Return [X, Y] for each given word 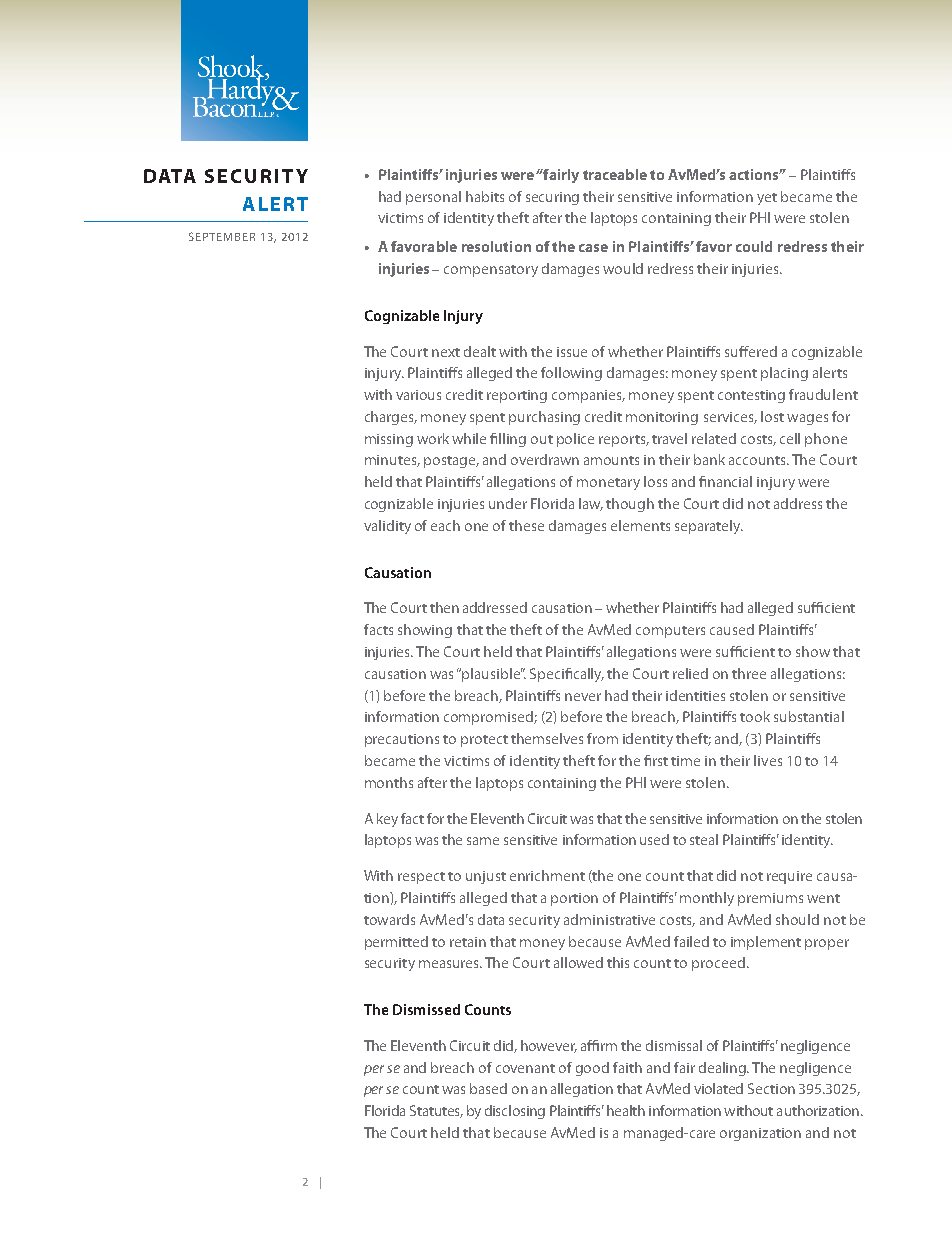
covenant [525, 1068]
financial [725, 481]
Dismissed [426, 1009]
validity [387, 527]
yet [767, 199]
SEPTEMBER [222, 236]
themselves [547, 738]
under [508, 503]
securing [552, 198]
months [389, 782]
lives [768, 760]
